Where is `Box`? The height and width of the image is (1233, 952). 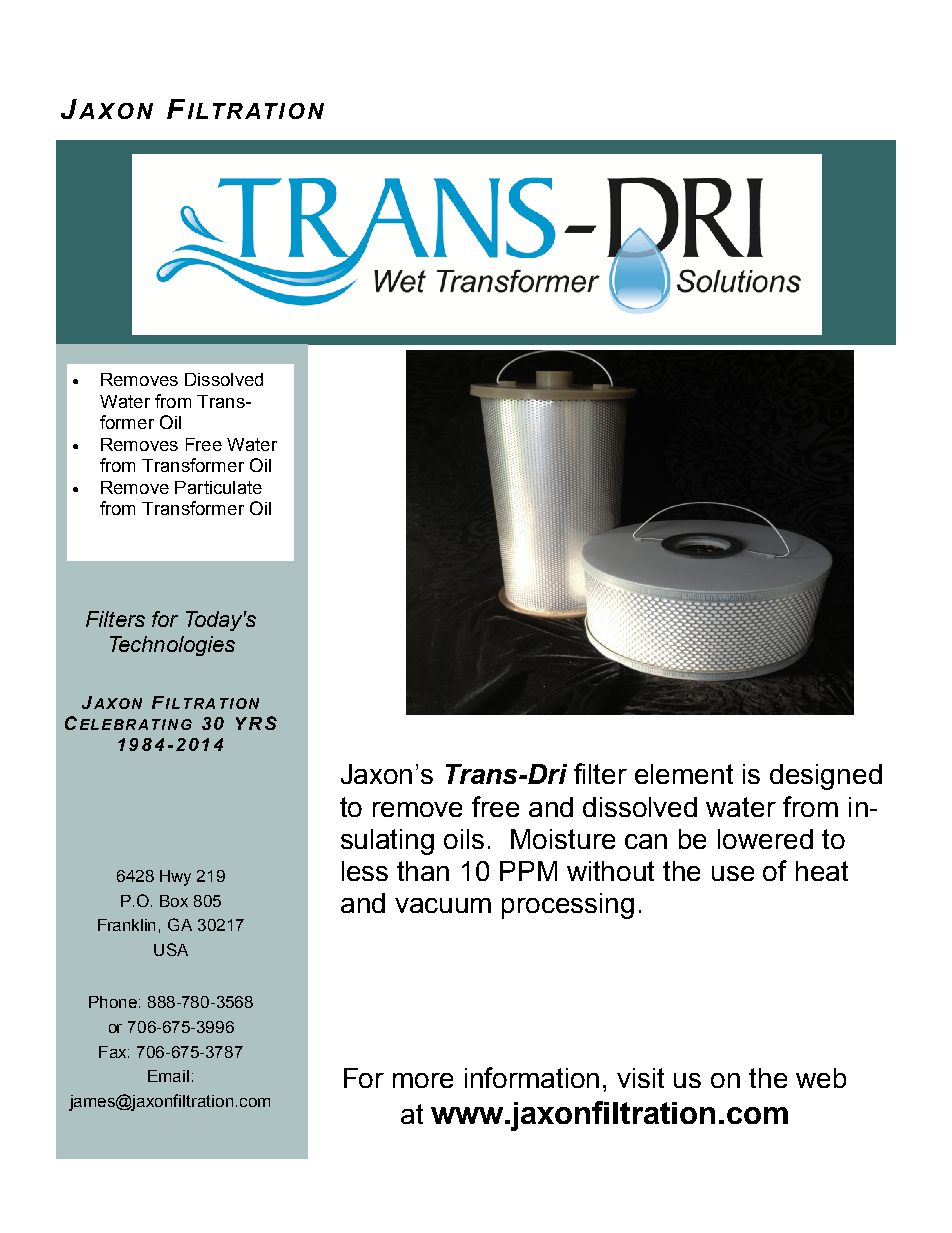
Box is located at coordinates (174, 901).
